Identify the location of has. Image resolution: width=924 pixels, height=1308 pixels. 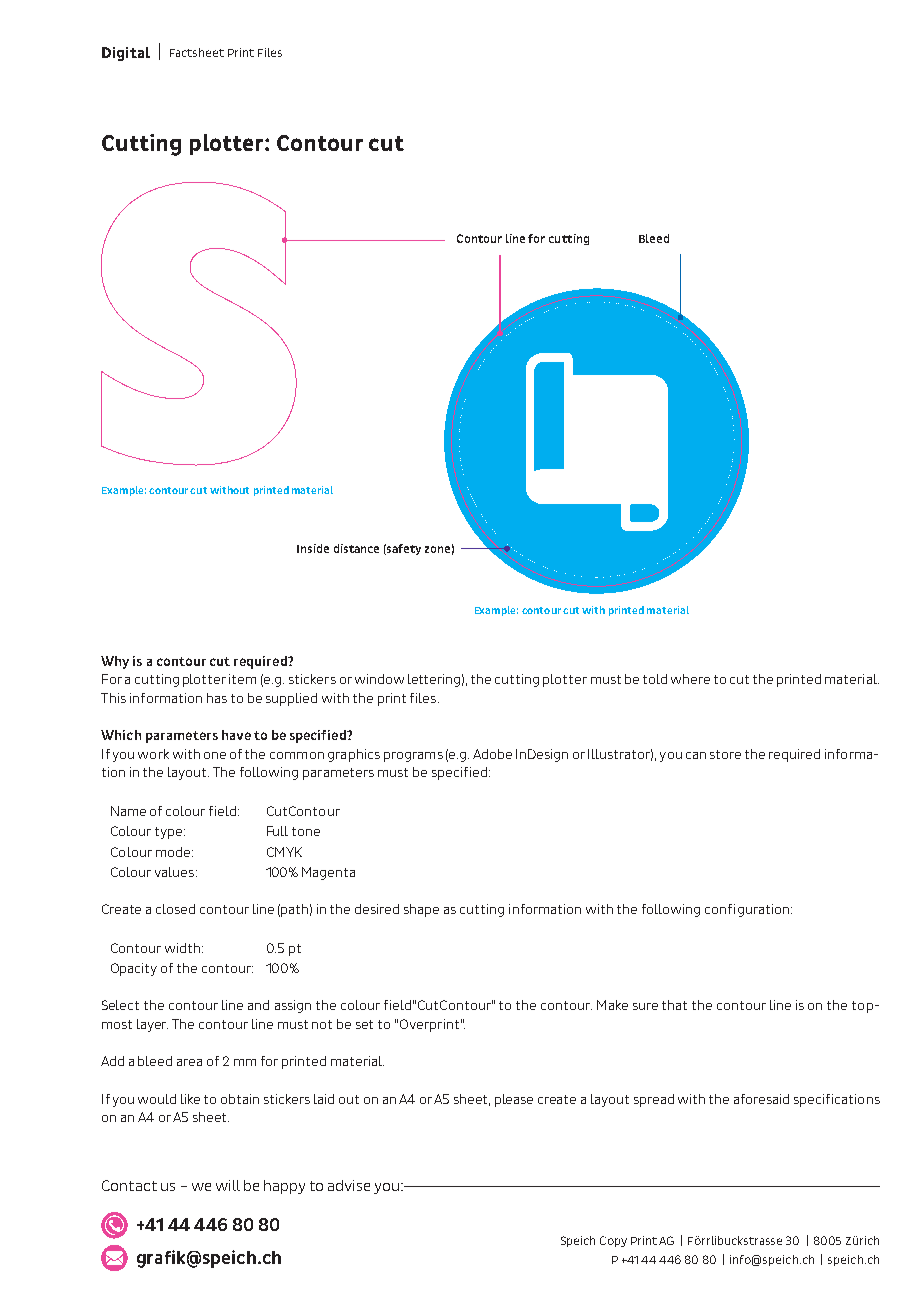
(217, 698).
